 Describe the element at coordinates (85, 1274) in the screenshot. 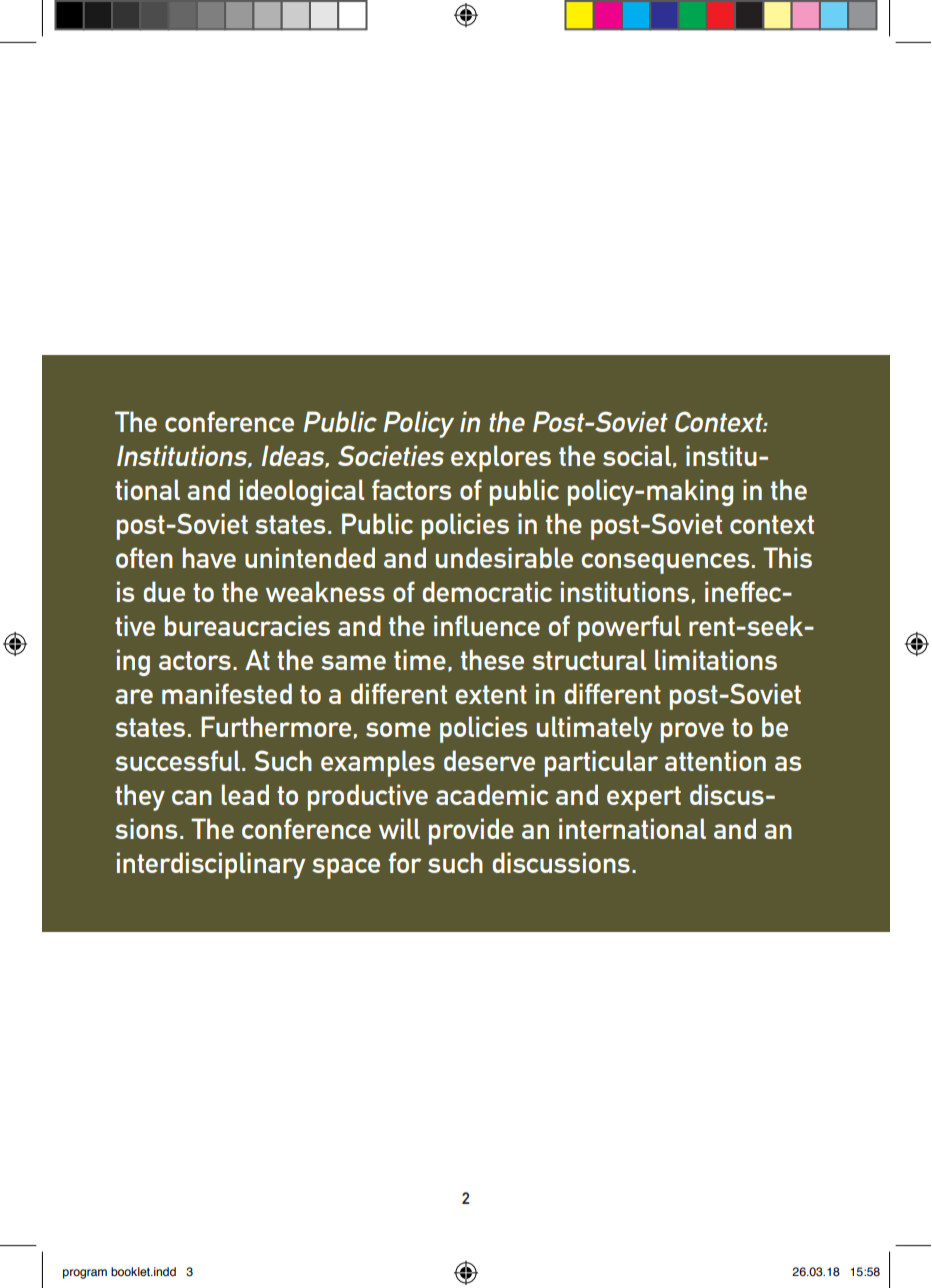

I see `program` at that location.
